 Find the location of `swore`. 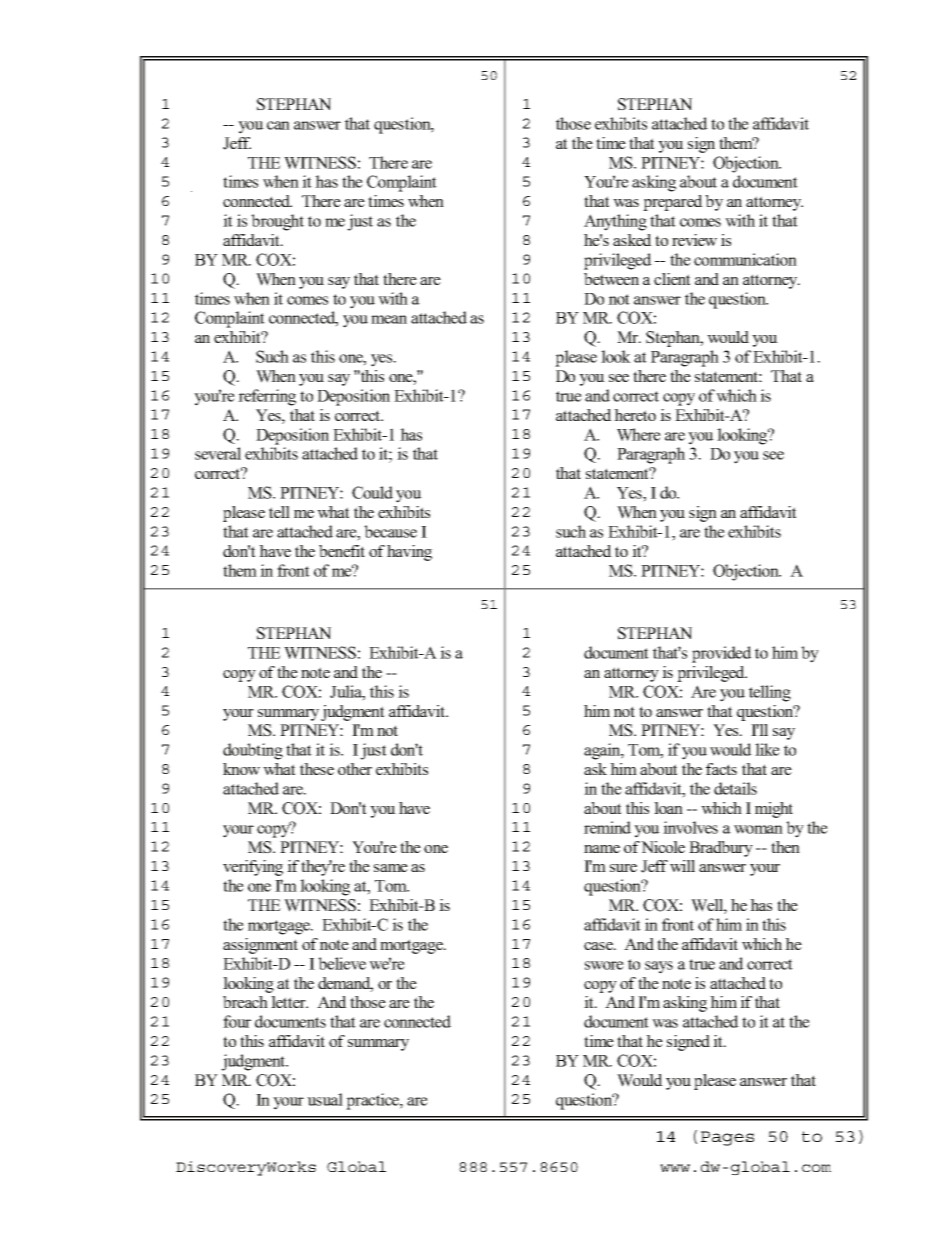

swore is located at coordinates (604, 965).
